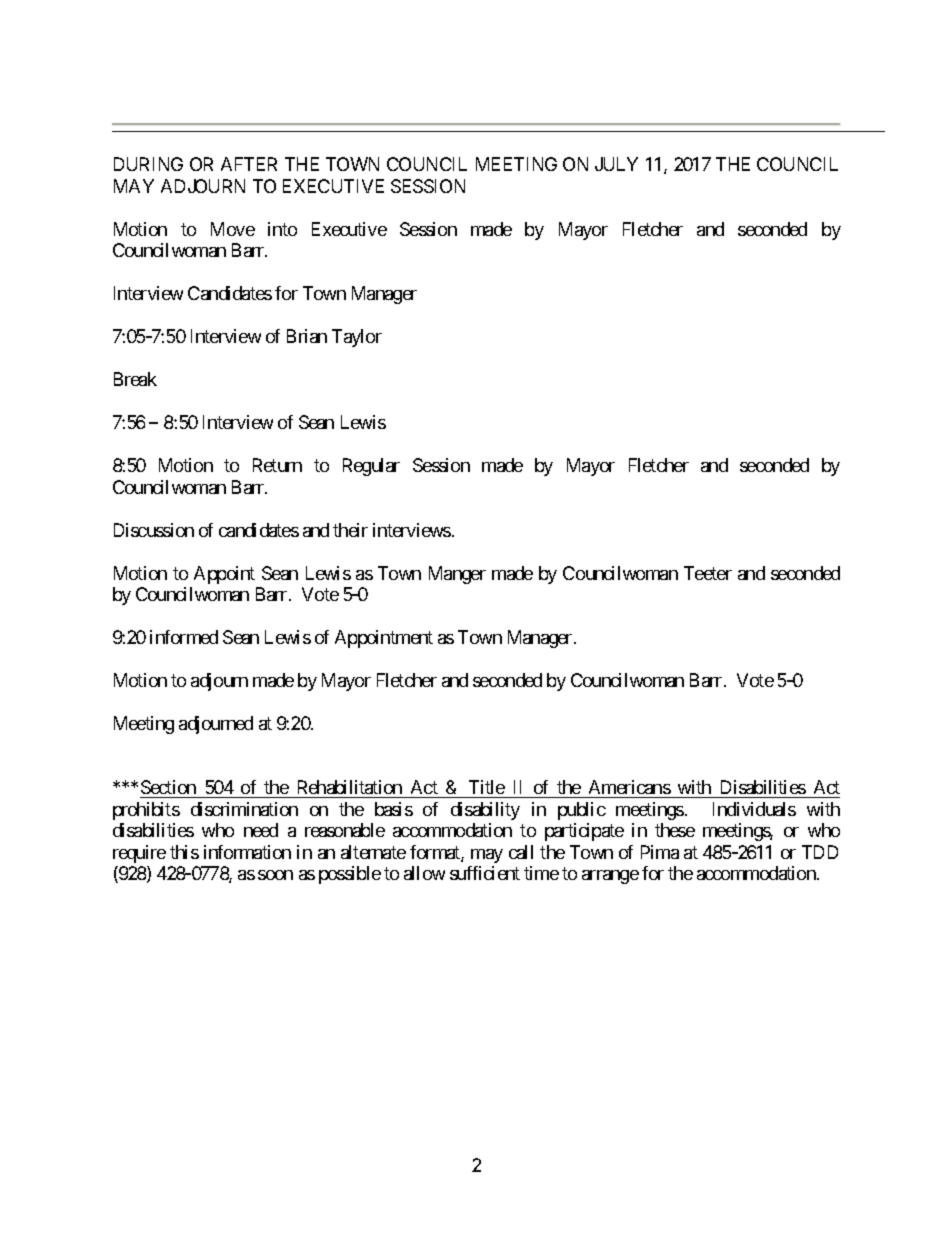  What do you see at coordinates (485, 873) in the document?
I see `sufficient` at bounding box center [485, 873].
